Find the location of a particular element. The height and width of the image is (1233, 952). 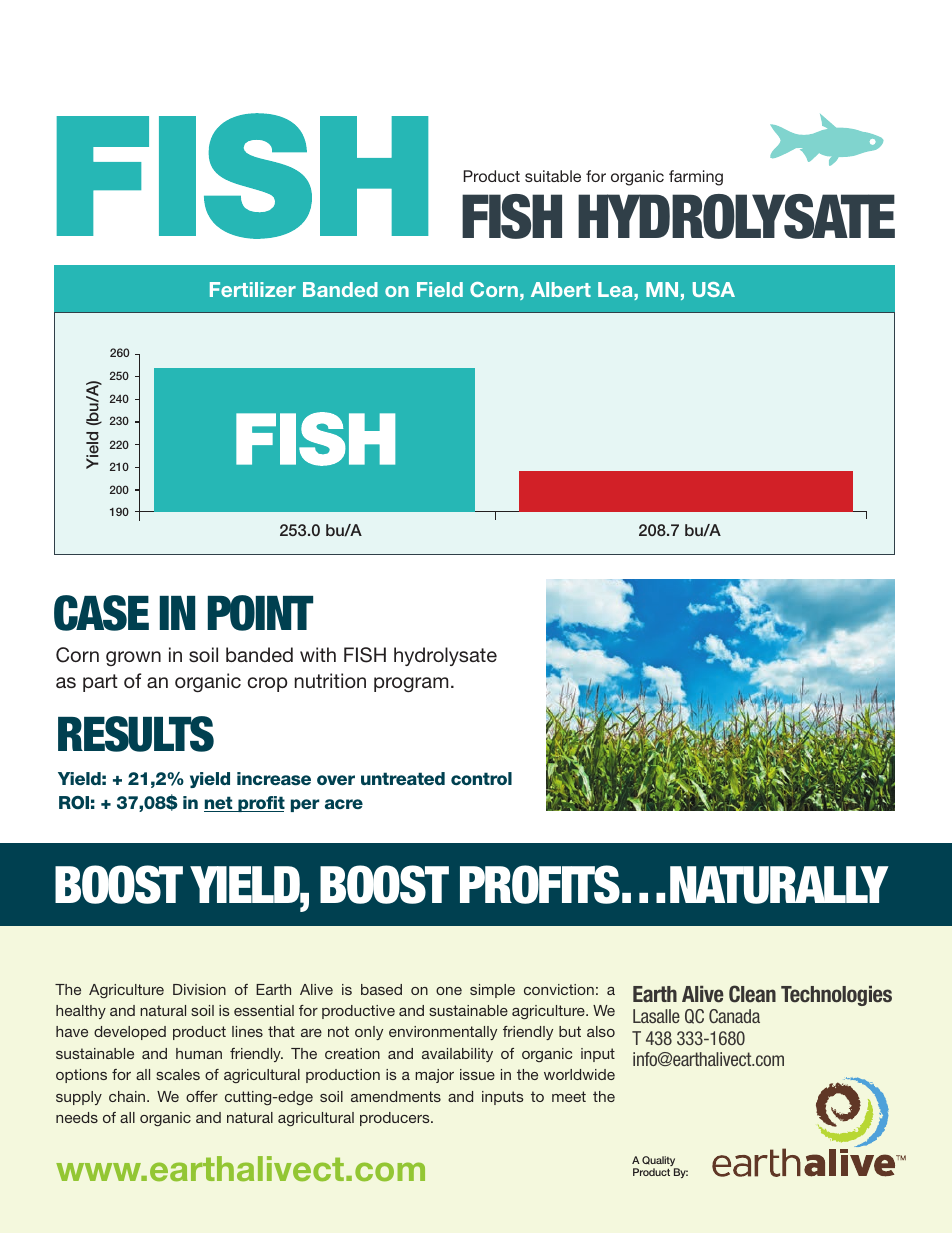

Quality is located at coordinates (660, 1162).
